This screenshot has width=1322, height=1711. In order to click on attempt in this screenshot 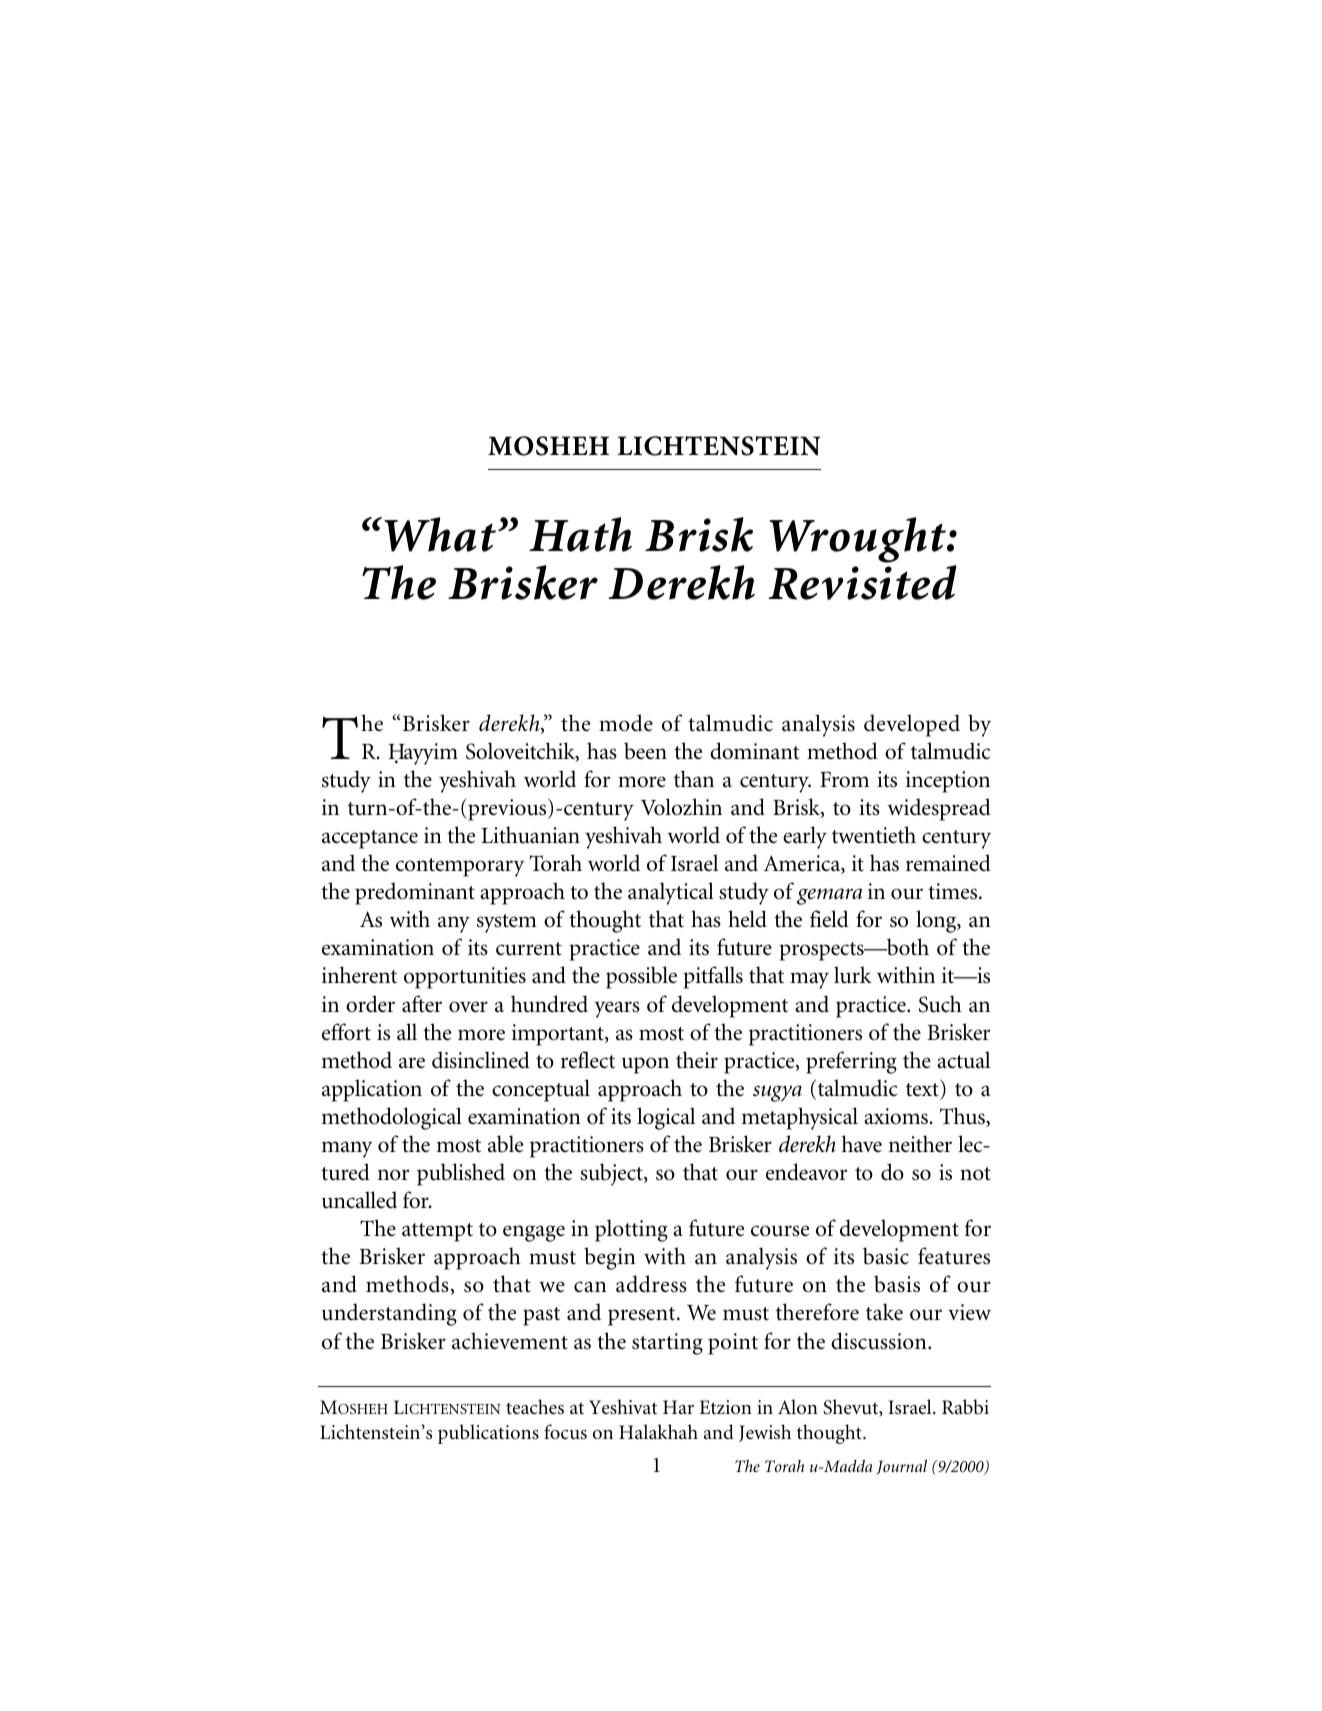, I will do `click(437, 1232)`.
